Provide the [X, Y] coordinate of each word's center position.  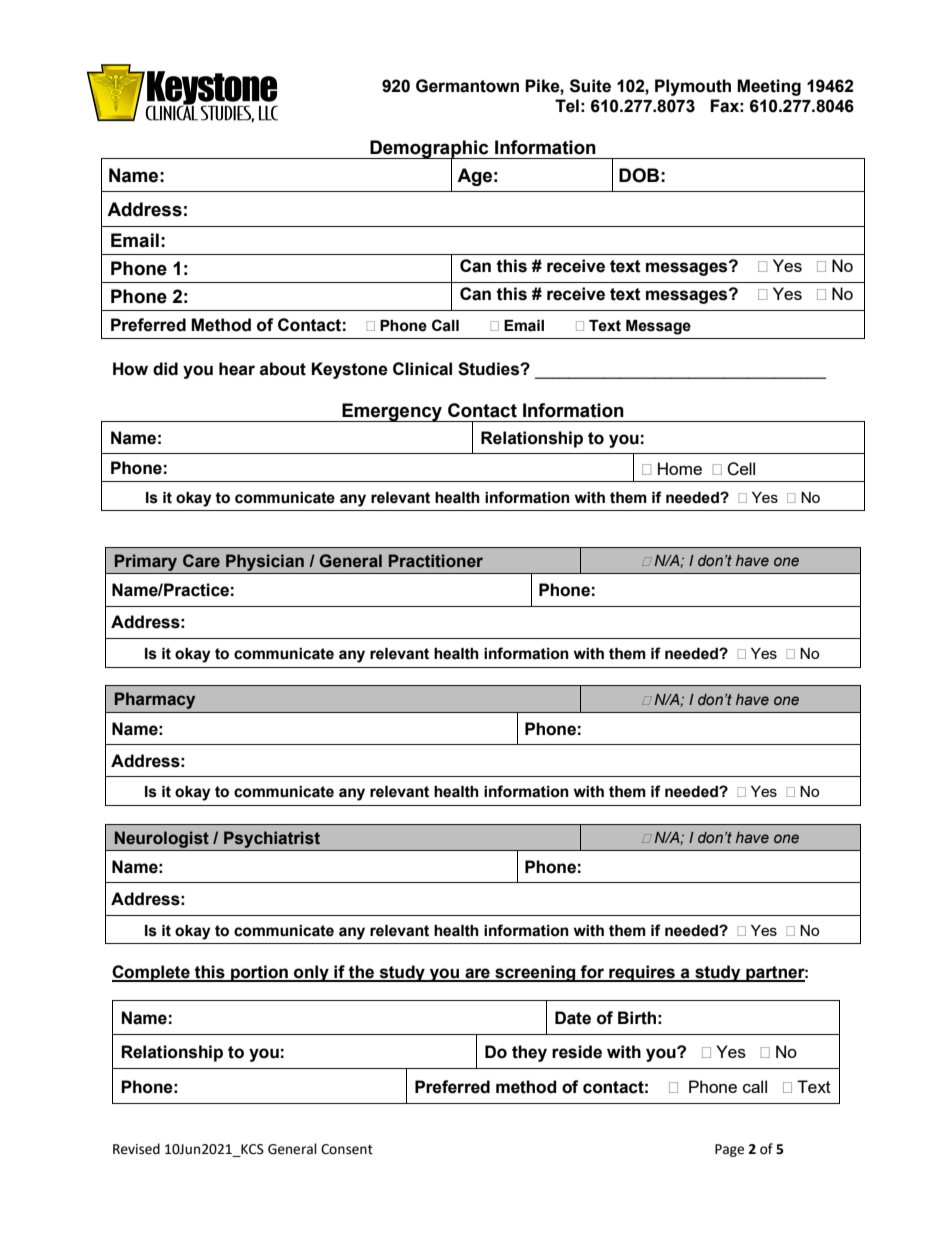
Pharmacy [155, 700]
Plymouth [693, 87]
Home [680, 468]
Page [729, 1150]
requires [642, 973]
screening [535, 973]
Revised [136, 1149]
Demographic [429, 150]
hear [237, 369]
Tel [567, 106]
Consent [347, 1149]
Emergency [392, 412]
